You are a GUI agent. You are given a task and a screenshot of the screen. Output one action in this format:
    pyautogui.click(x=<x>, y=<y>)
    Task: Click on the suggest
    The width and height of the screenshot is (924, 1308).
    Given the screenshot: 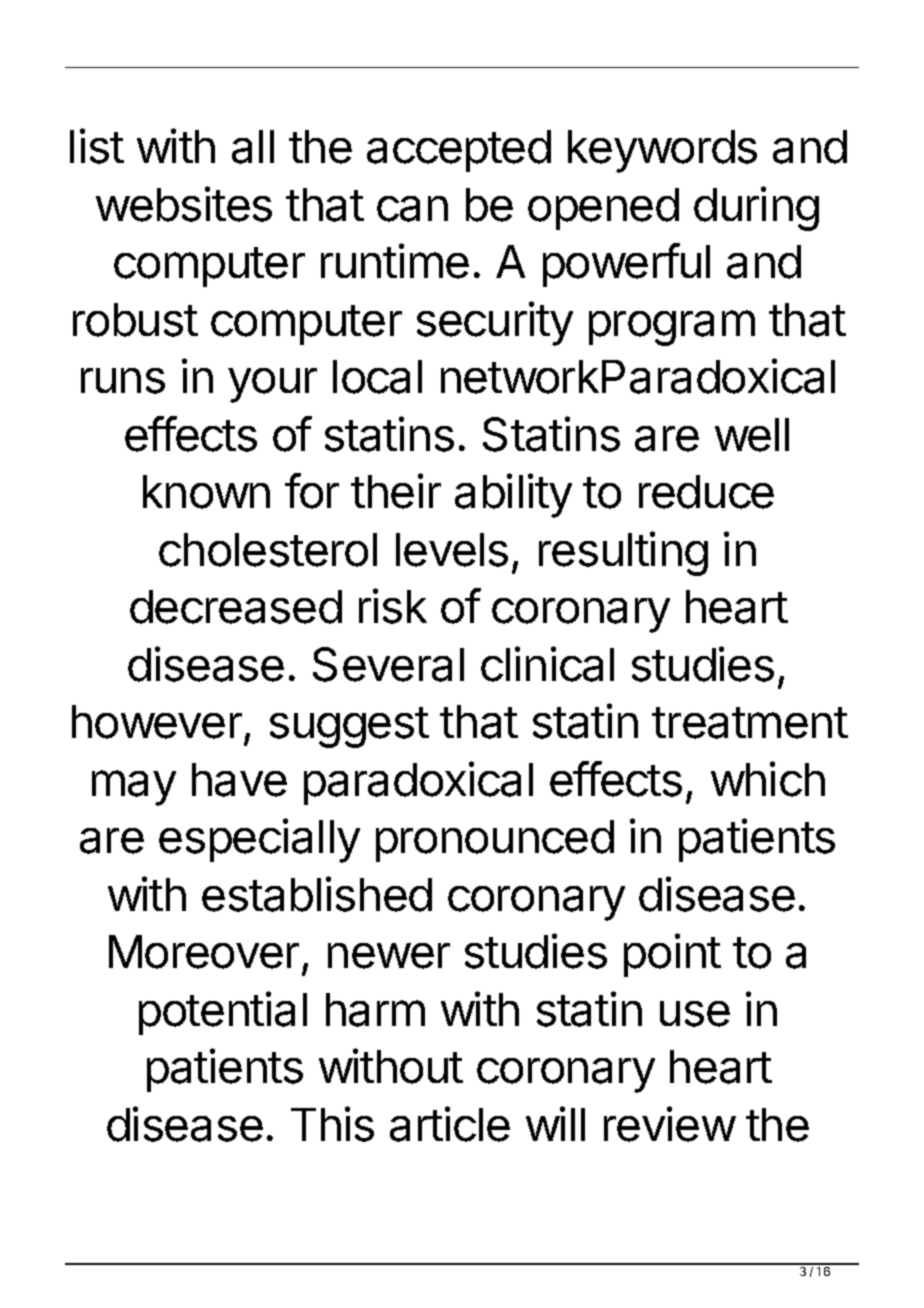 What is the action you would take?
    pyautogui.click(x=349, y=727)
